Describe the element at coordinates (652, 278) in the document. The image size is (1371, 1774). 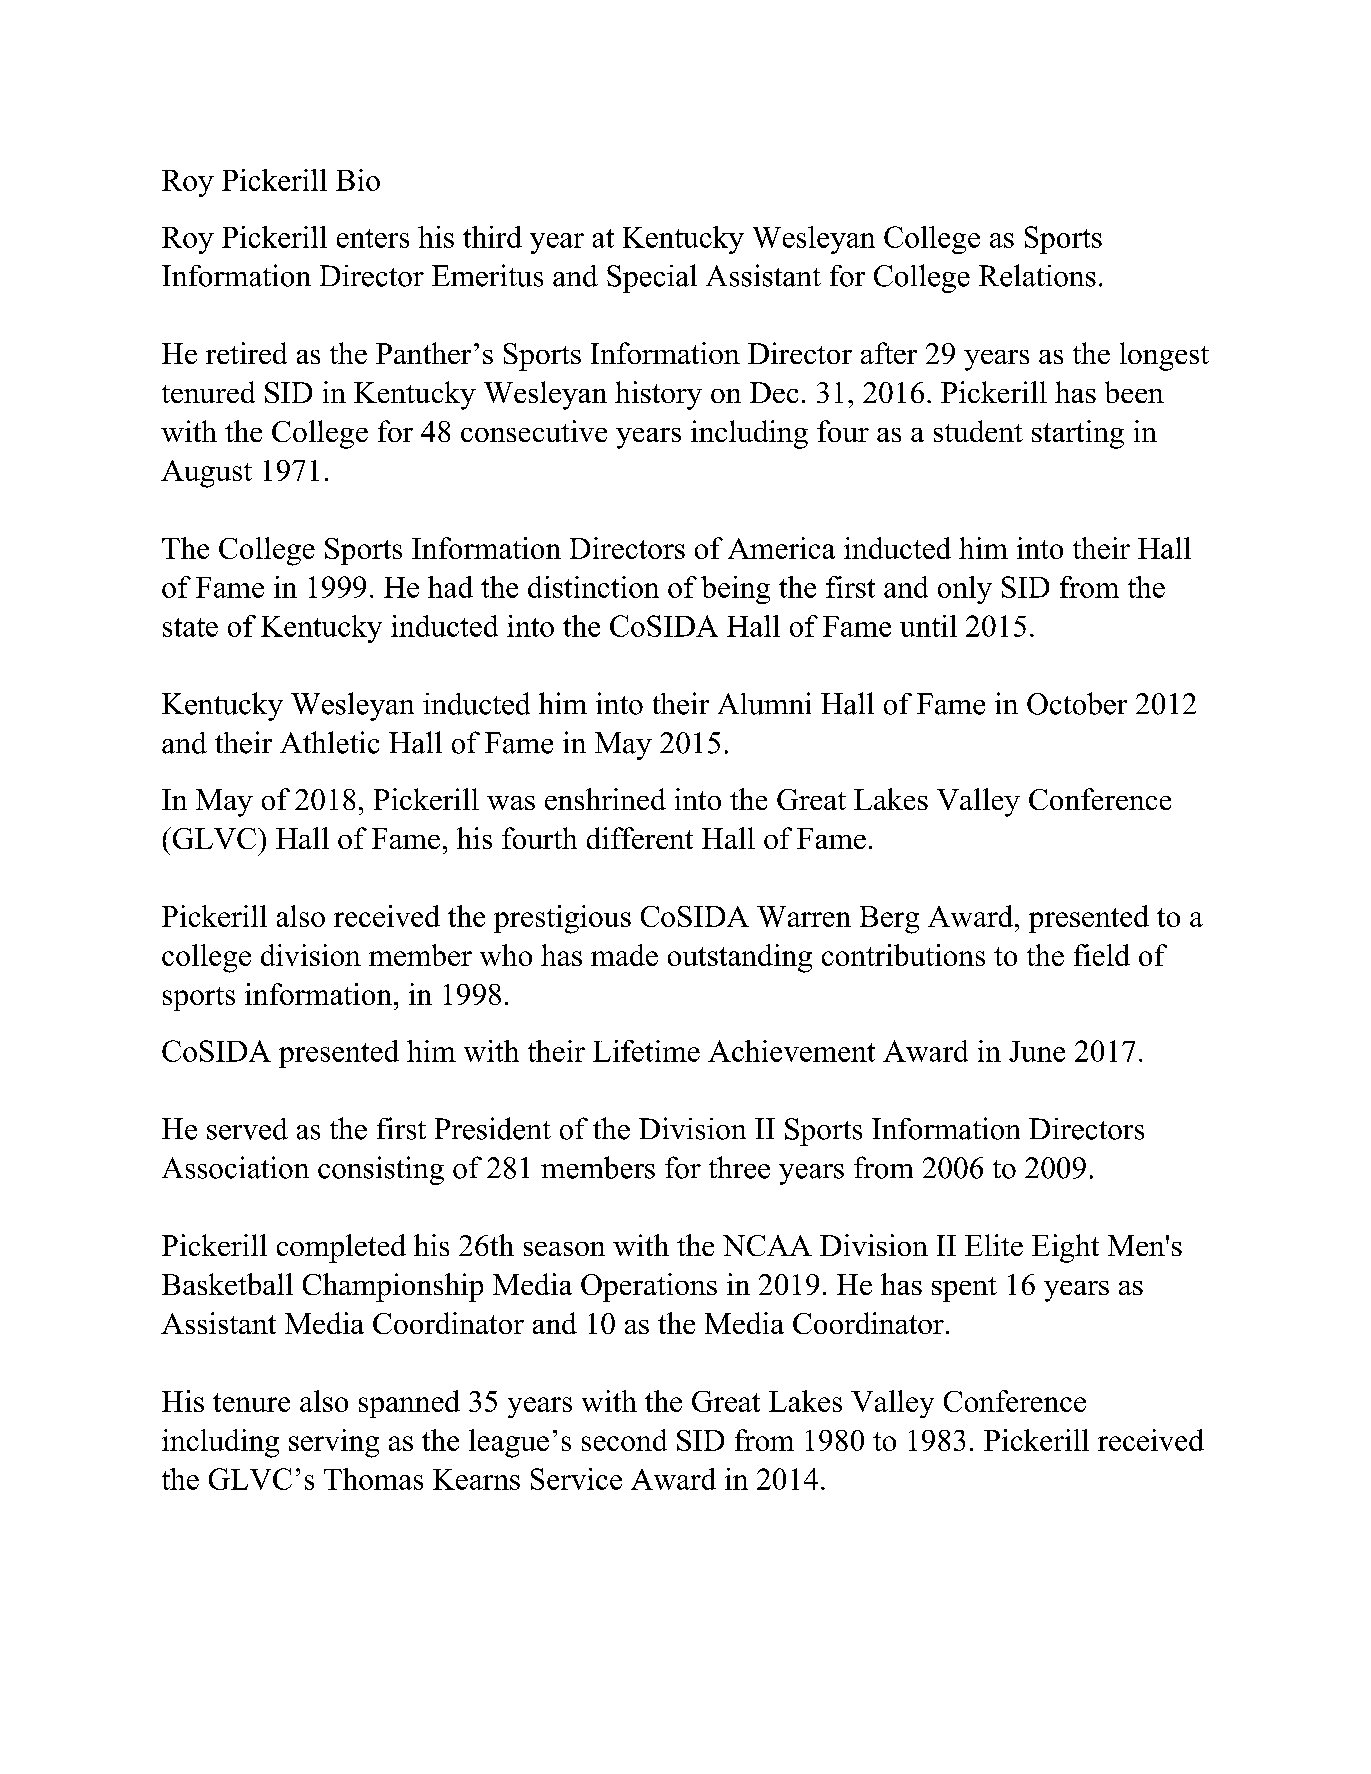
I see `Special` at that location.
